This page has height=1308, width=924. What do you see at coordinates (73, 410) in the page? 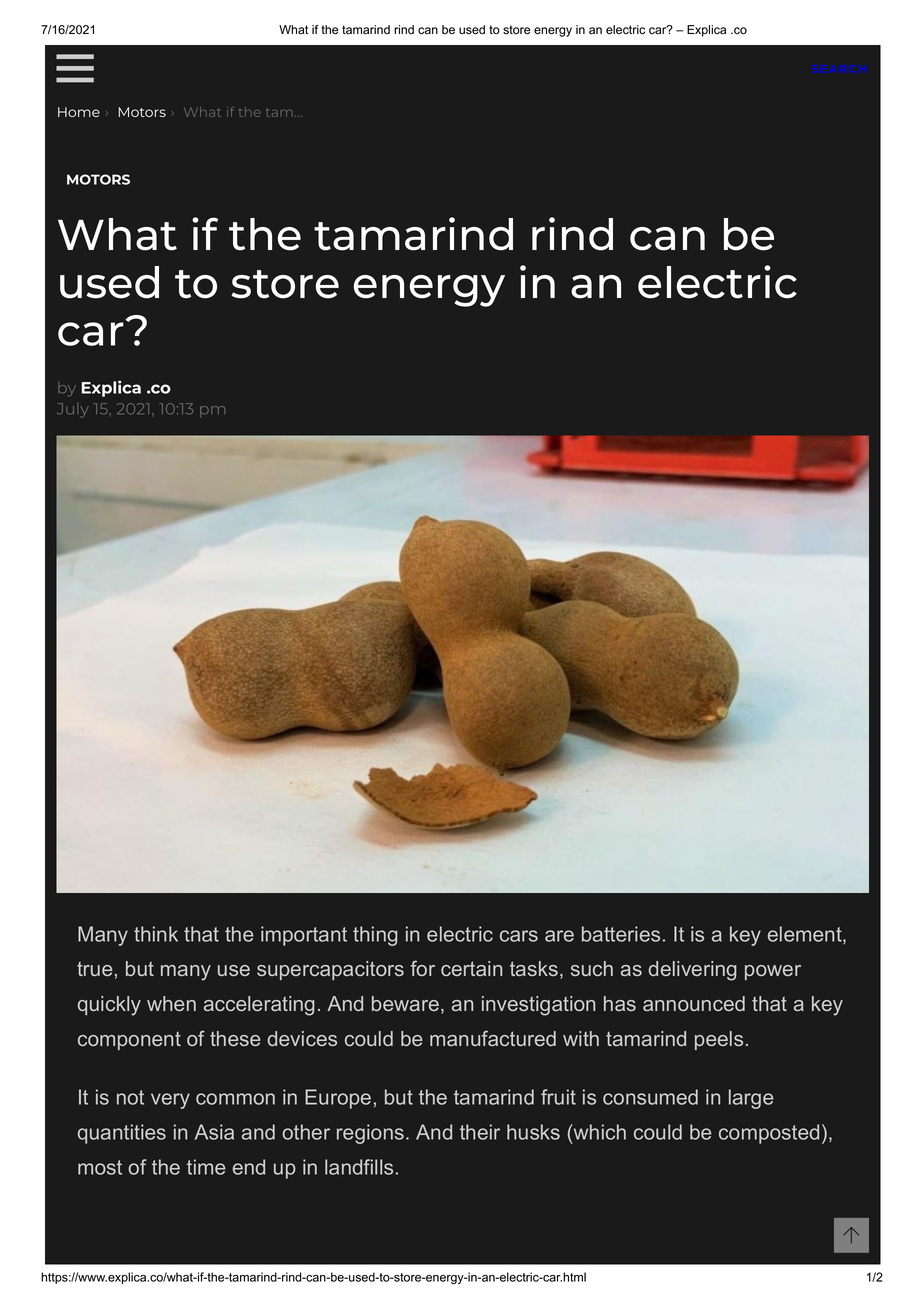
I see `July` at bounding box center [73, 410].
